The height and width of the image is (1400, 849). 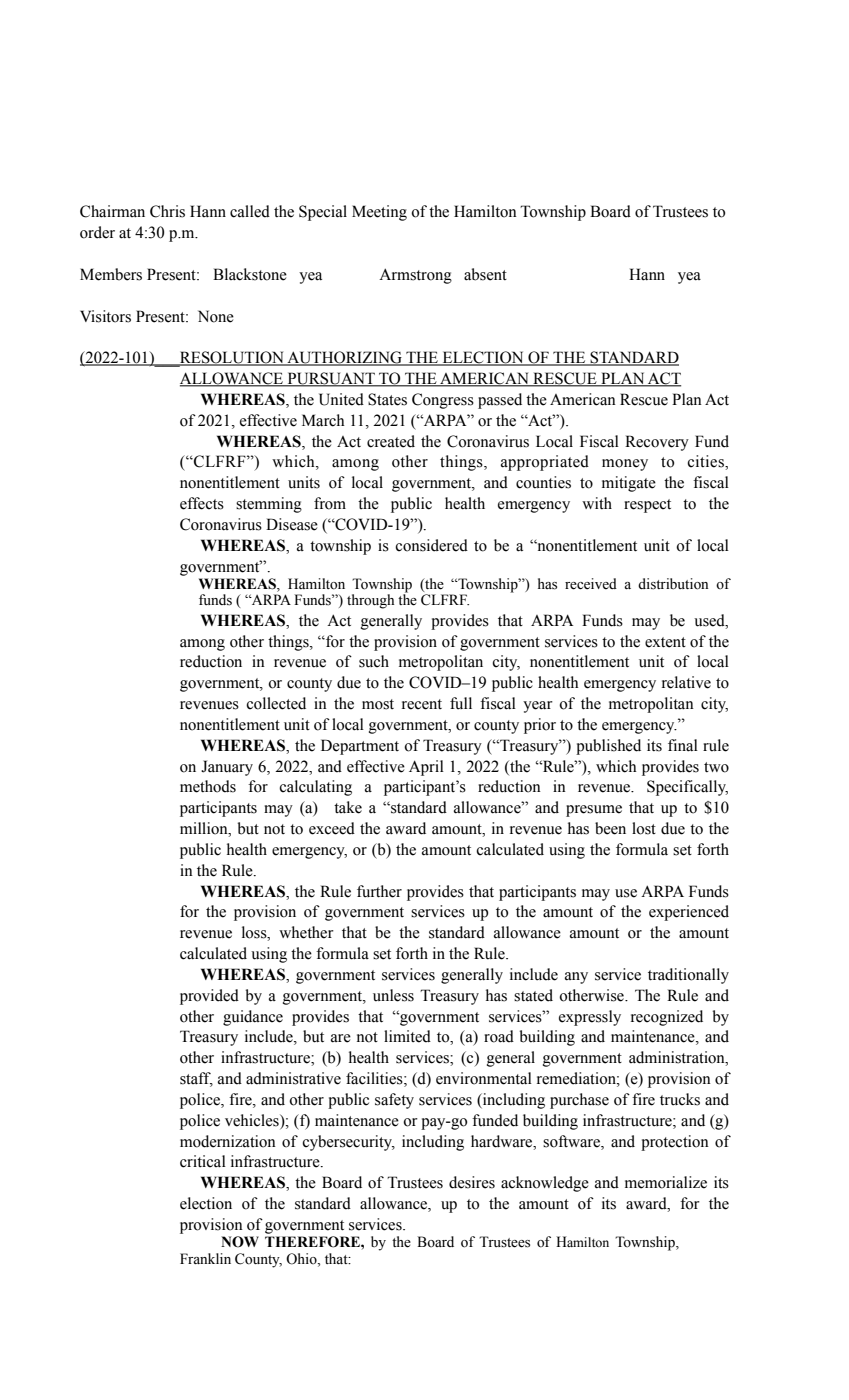 What do you see at coordinates (202, 503) in the image?
I see `effects` at bounding box center [202, 503].
